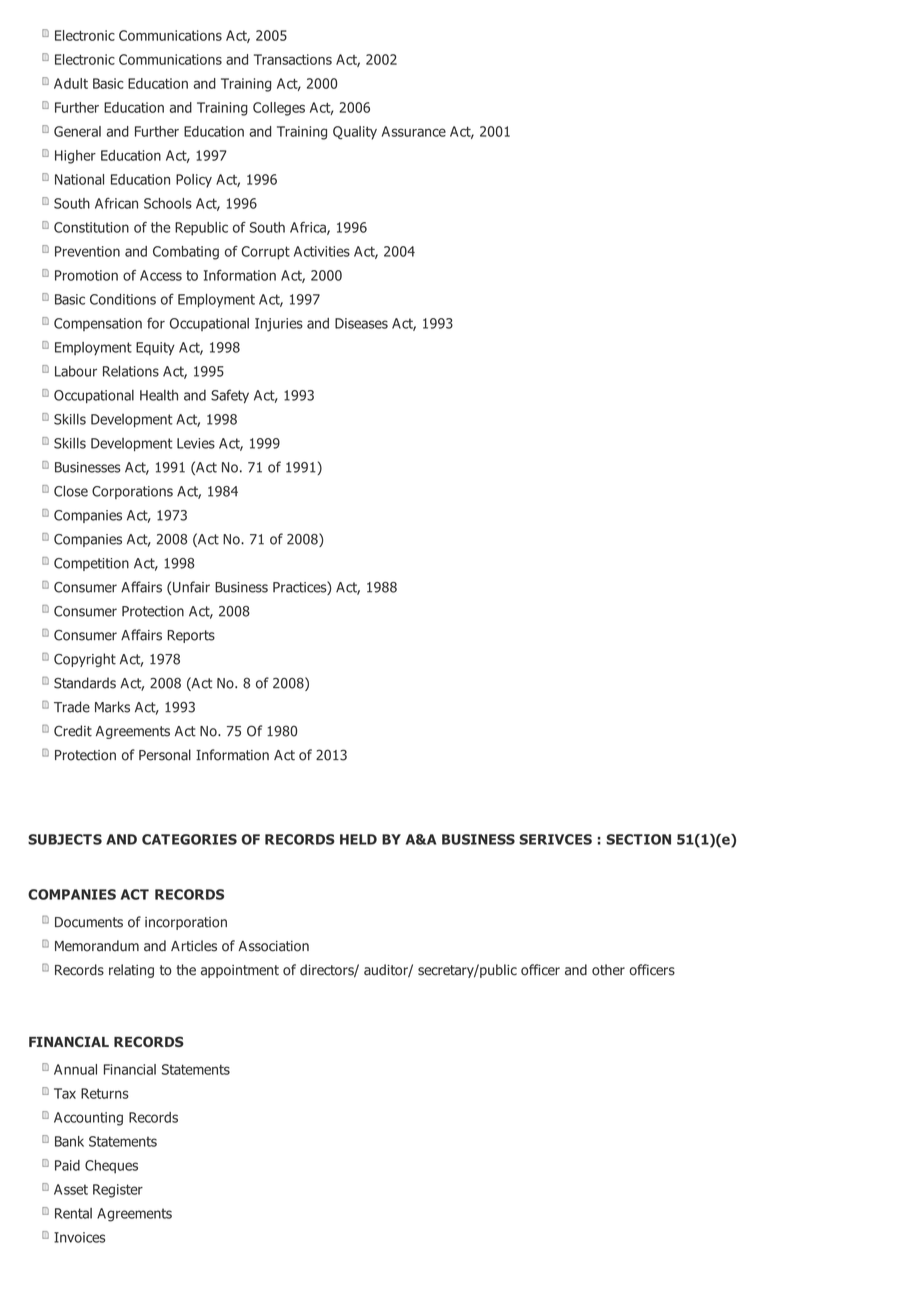  I want to click on Quality, so click(355, 133).
